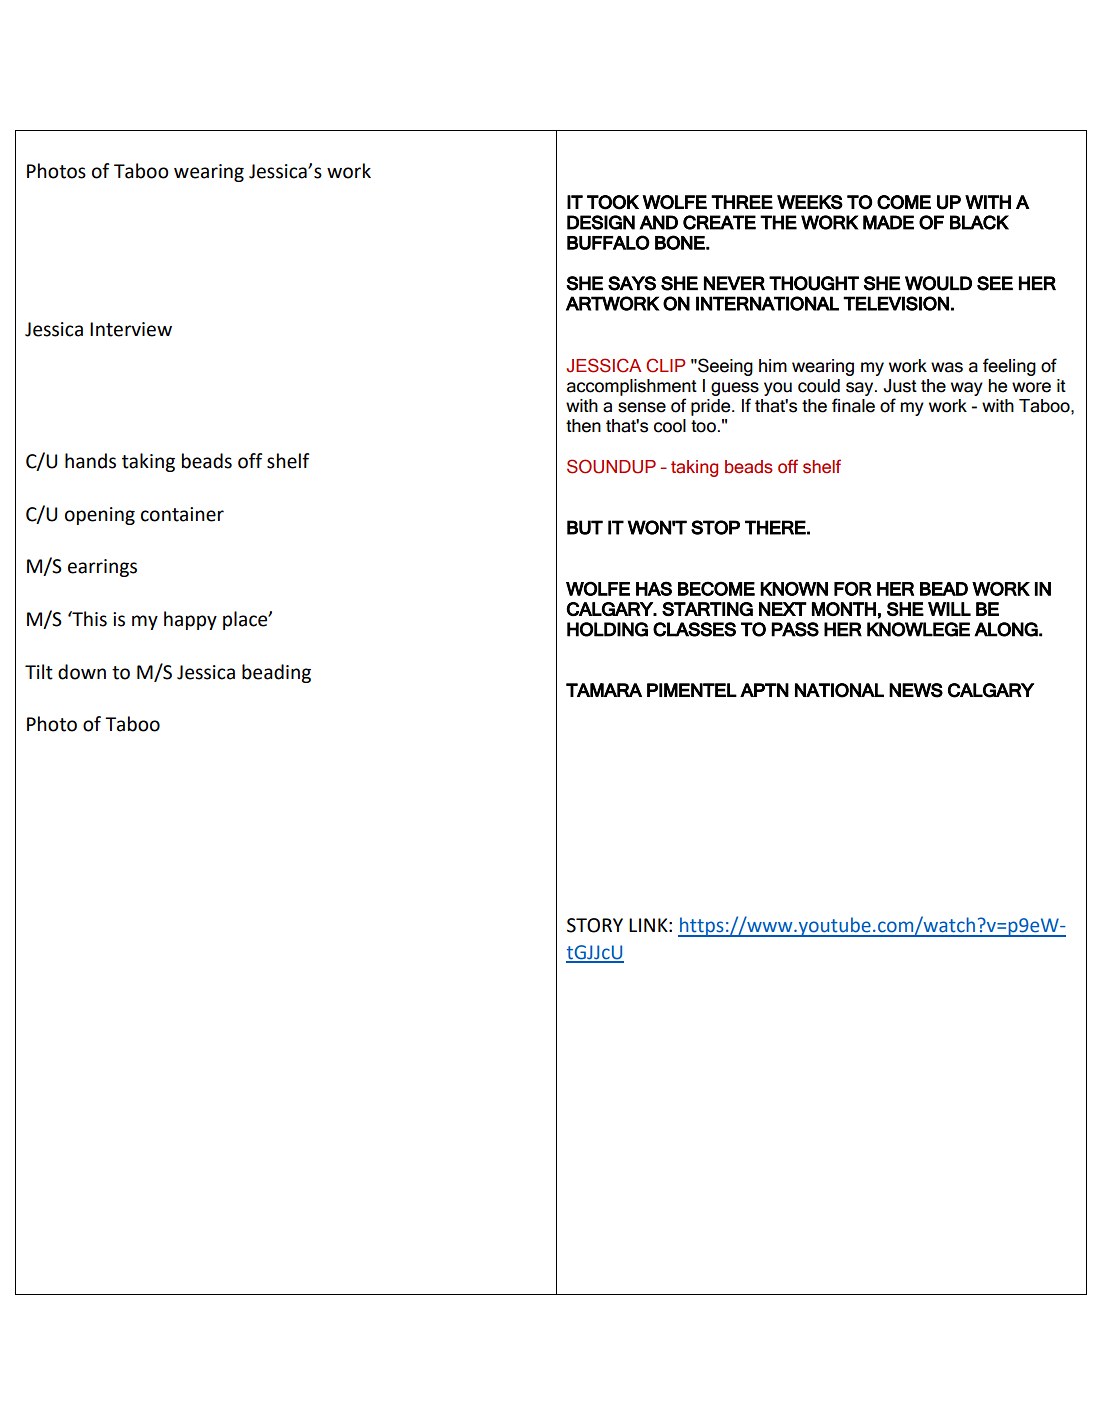 The width and height of the screenshot is (1101, 1424). Describe the element at coordinates (888, 222) in the screenshot. I see `MADE` at that location.
